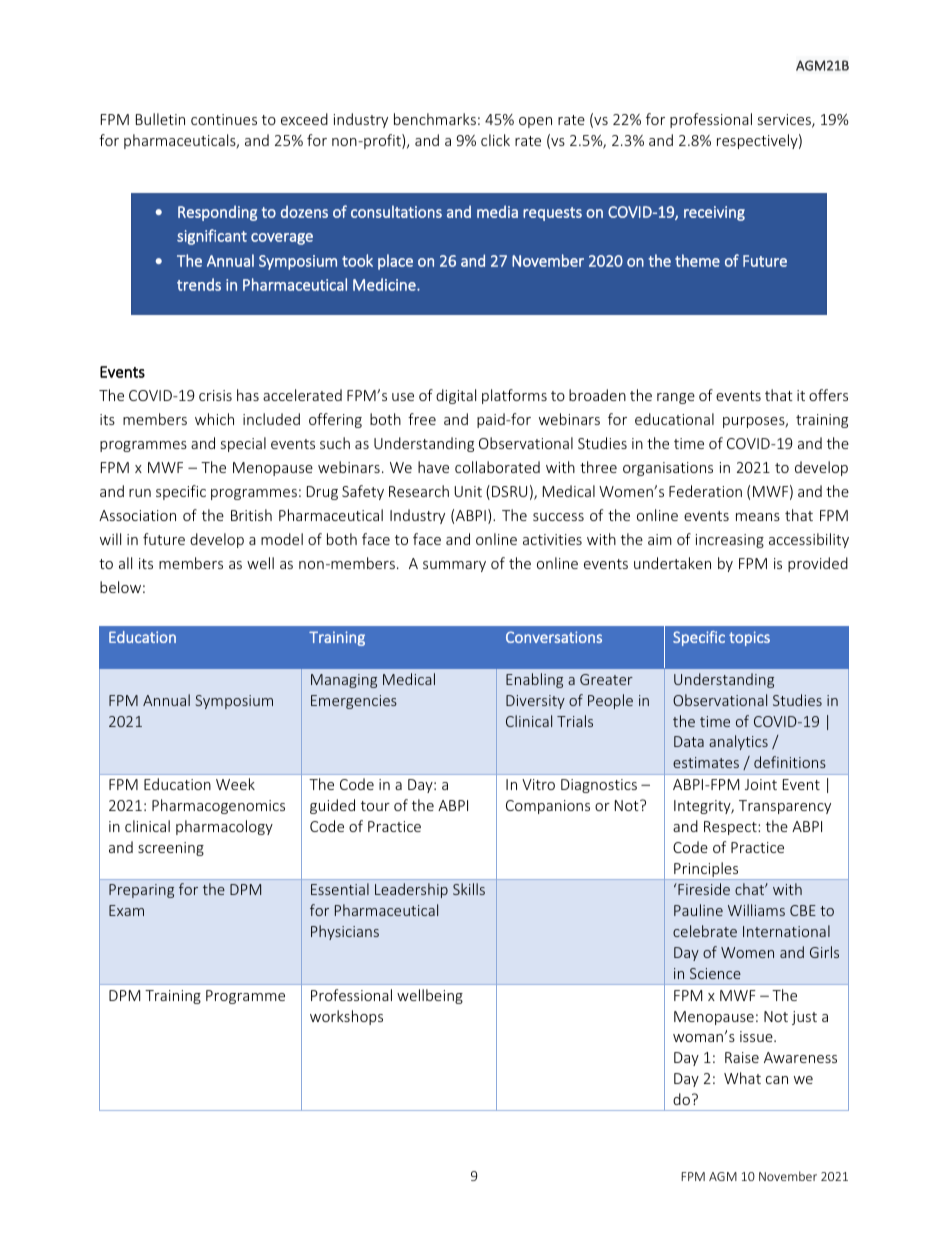  I want to click on Transparency, so click(785, 807).
